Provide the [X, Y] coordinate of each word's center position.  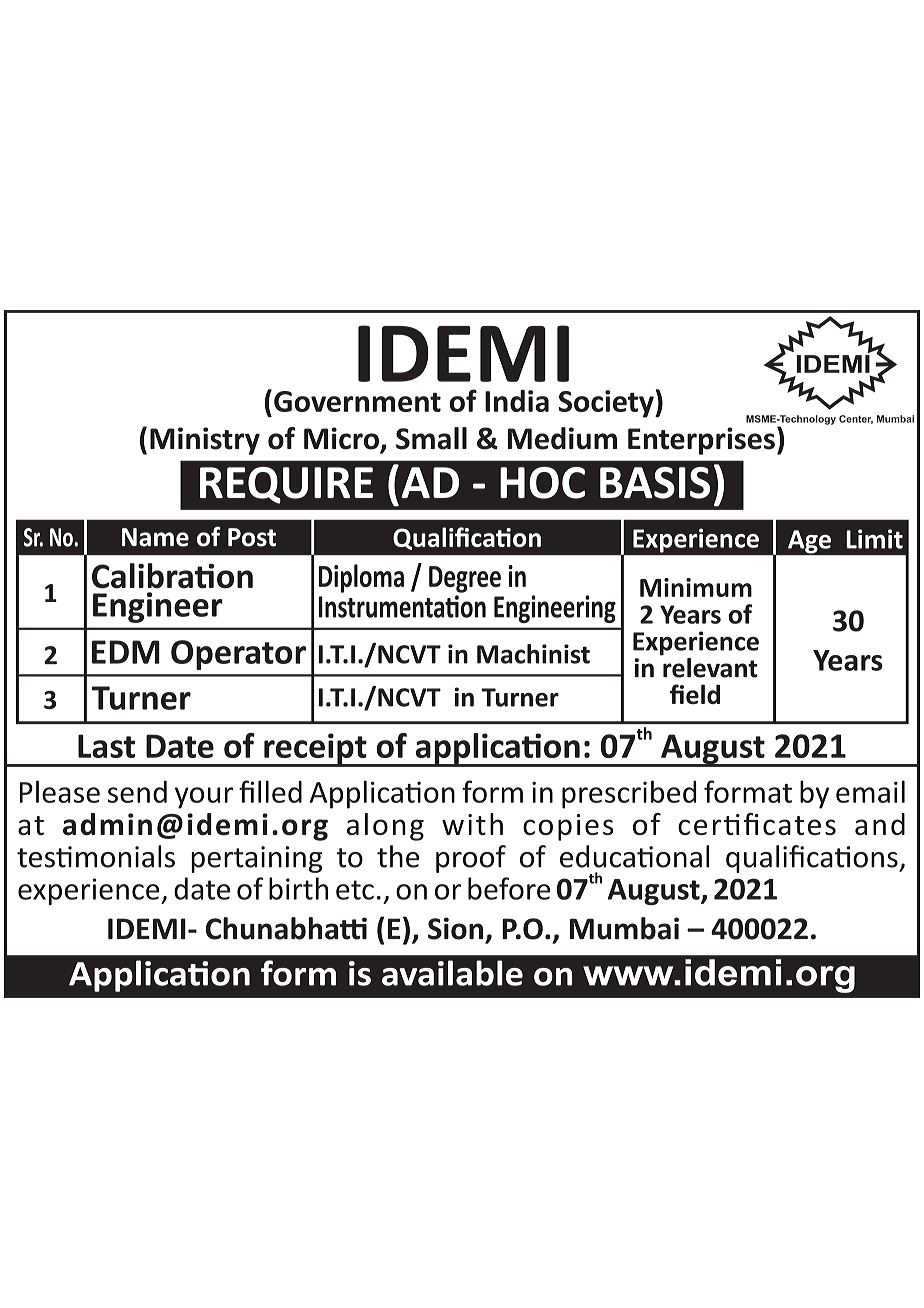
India [517, 401]
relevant [709, 666]
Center [856, 419]
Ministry [205, 441]
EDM [126, 652]
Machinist [533, 654]
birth [298, 888]
